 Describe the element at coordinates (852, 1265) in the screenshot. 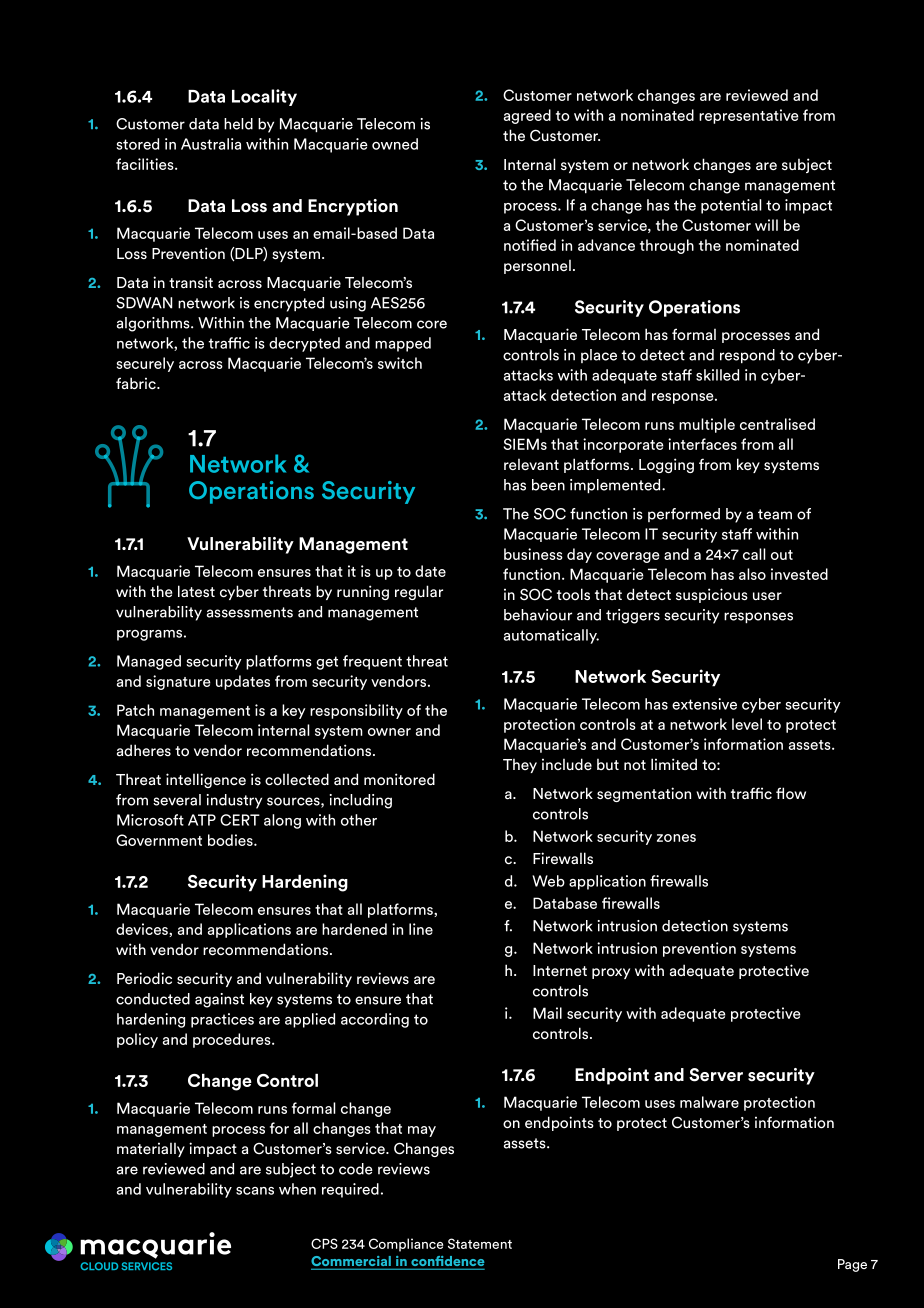

I see `Page` at that location.
